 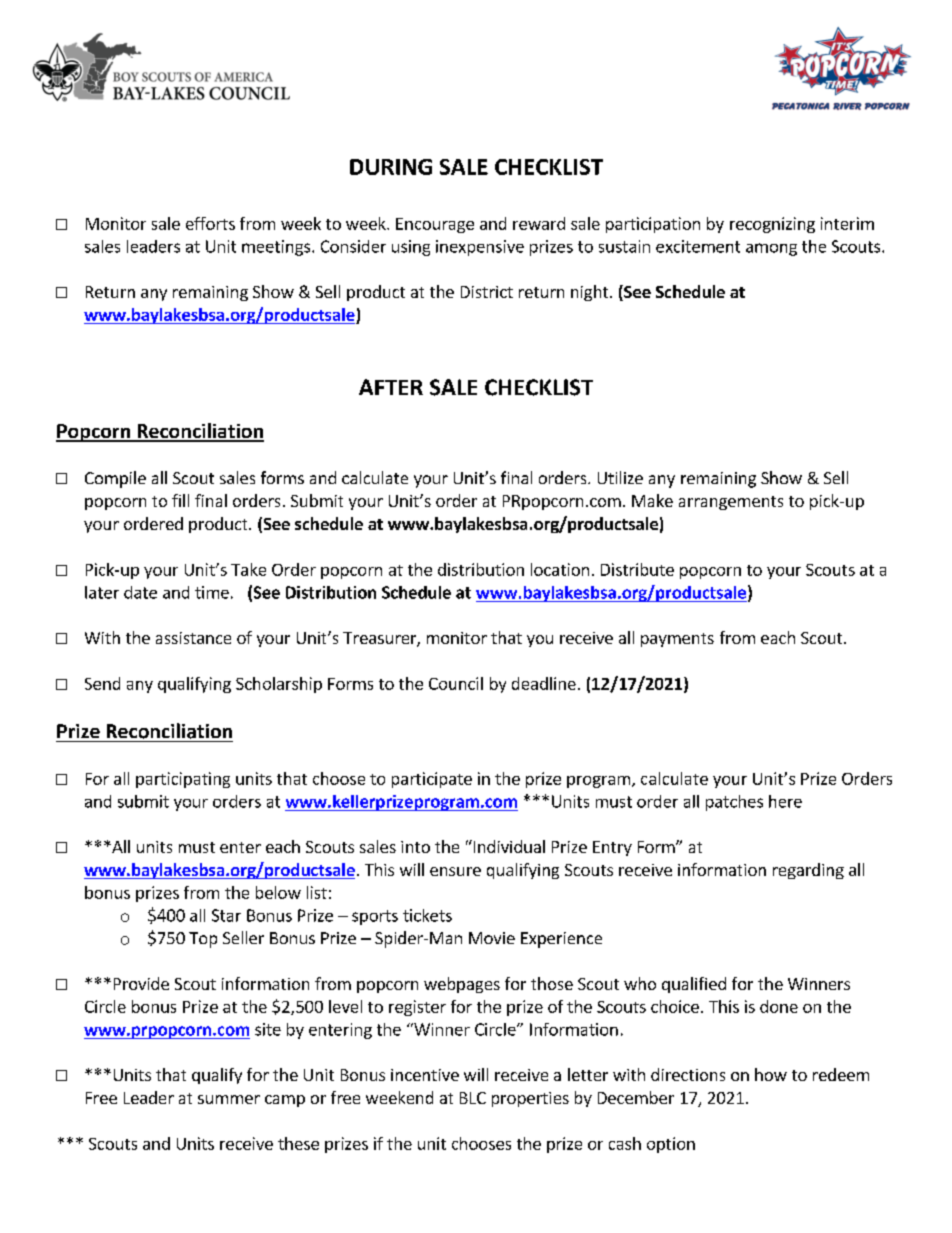 What do you see at coordinates (115, 479) in the screenshot?
I see `Compile` at bounding box center [115, 479].
